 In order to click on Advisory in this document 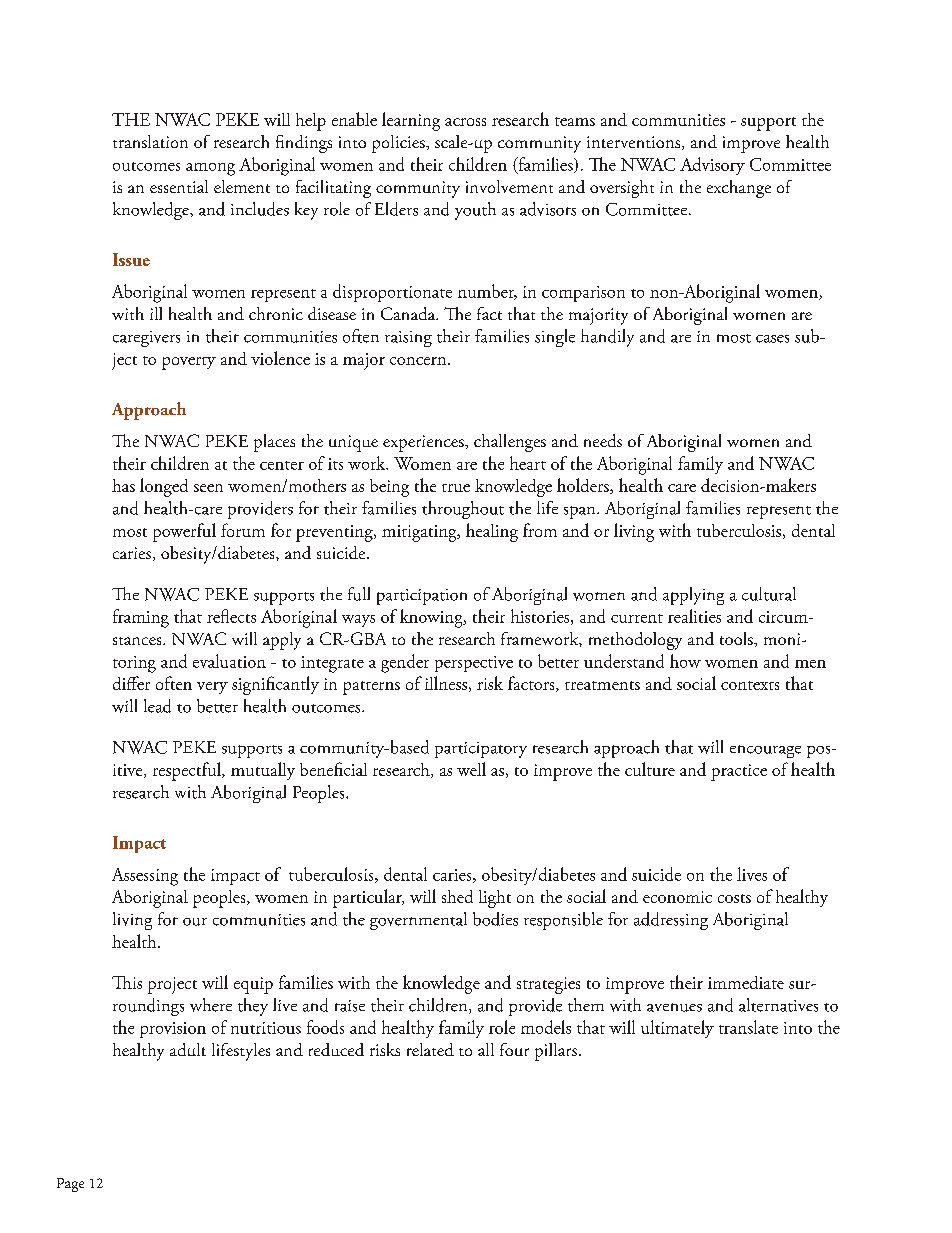, I will do `click(712, 166)`.
